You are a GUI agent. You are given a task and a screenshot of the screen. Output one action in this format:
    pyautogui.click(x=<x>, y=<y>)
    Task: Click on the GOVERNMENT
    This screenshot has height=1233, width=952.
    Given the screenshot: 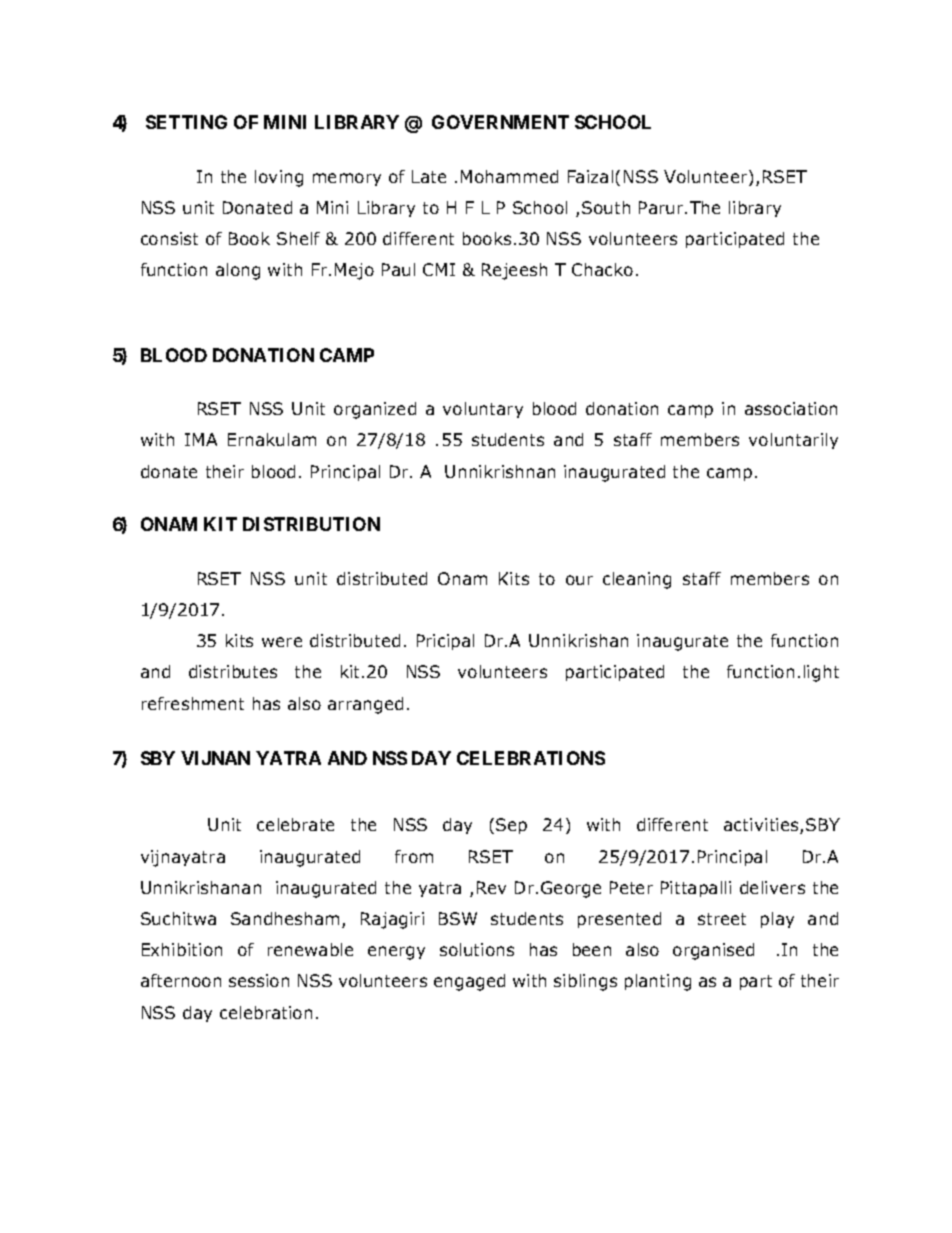 What is the action you would take?
    pyautogui.click(x=500, y=122)
